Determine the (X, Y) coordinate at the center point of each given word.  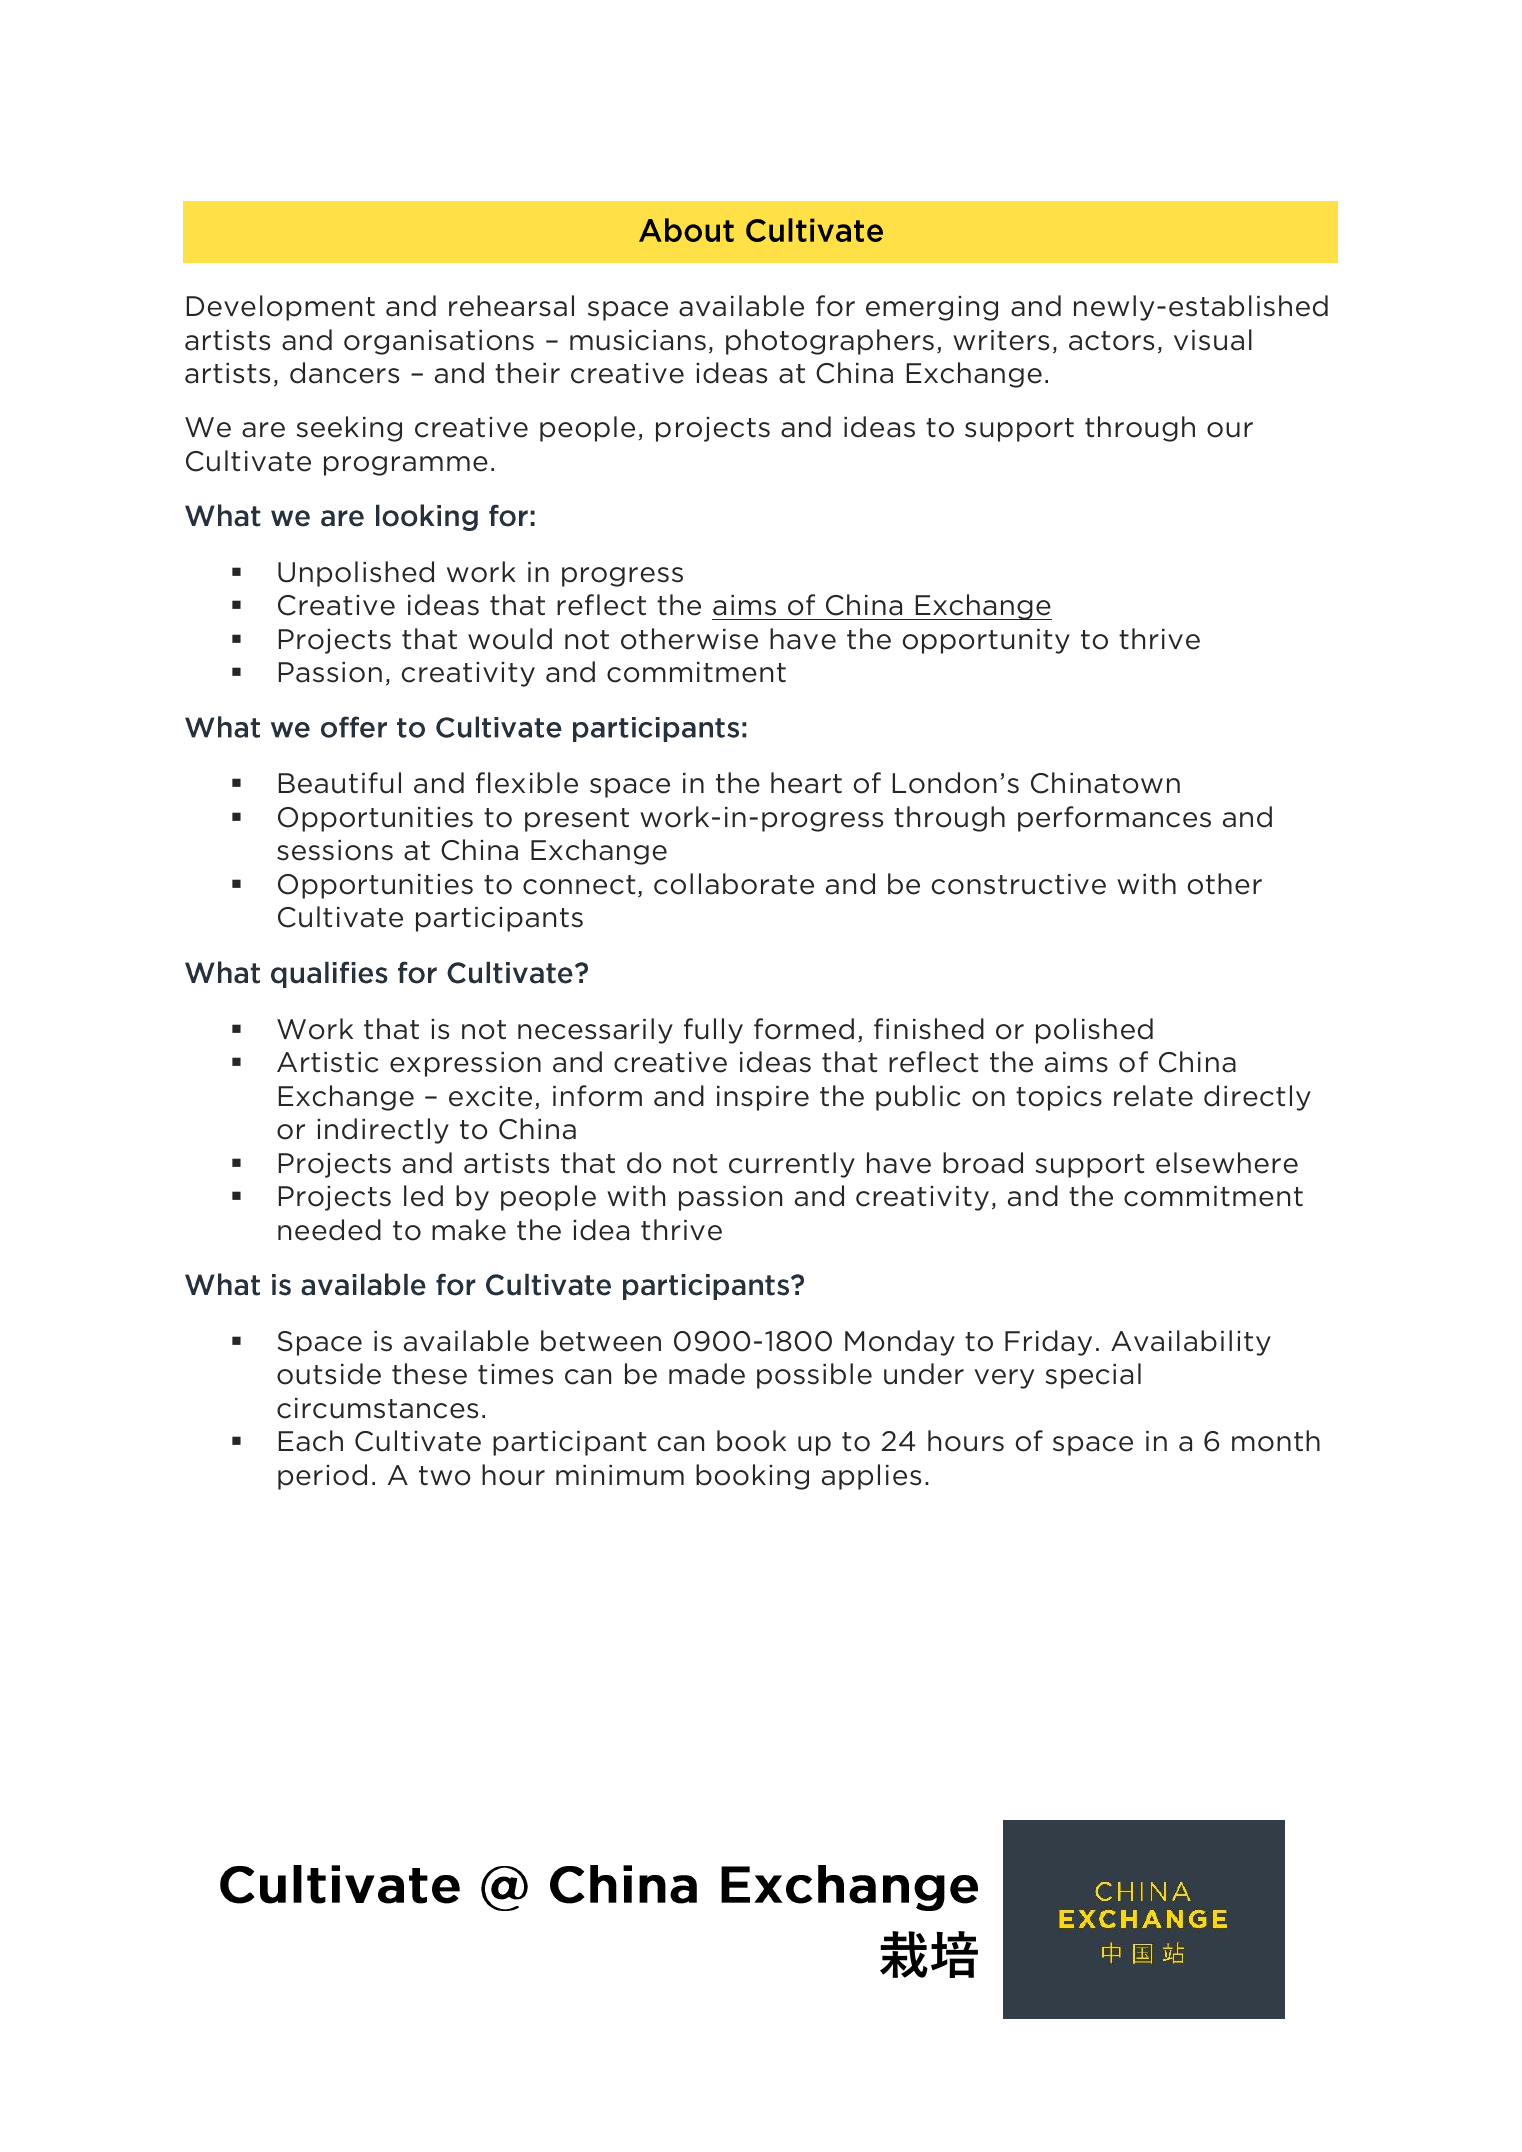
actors (1111, 341)
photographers (830, 342)
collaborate (734, 884)
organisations (439, 342)
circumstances (377, 1408)
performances (1114, 819)
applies (871, 1477)
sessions (335, 850)
